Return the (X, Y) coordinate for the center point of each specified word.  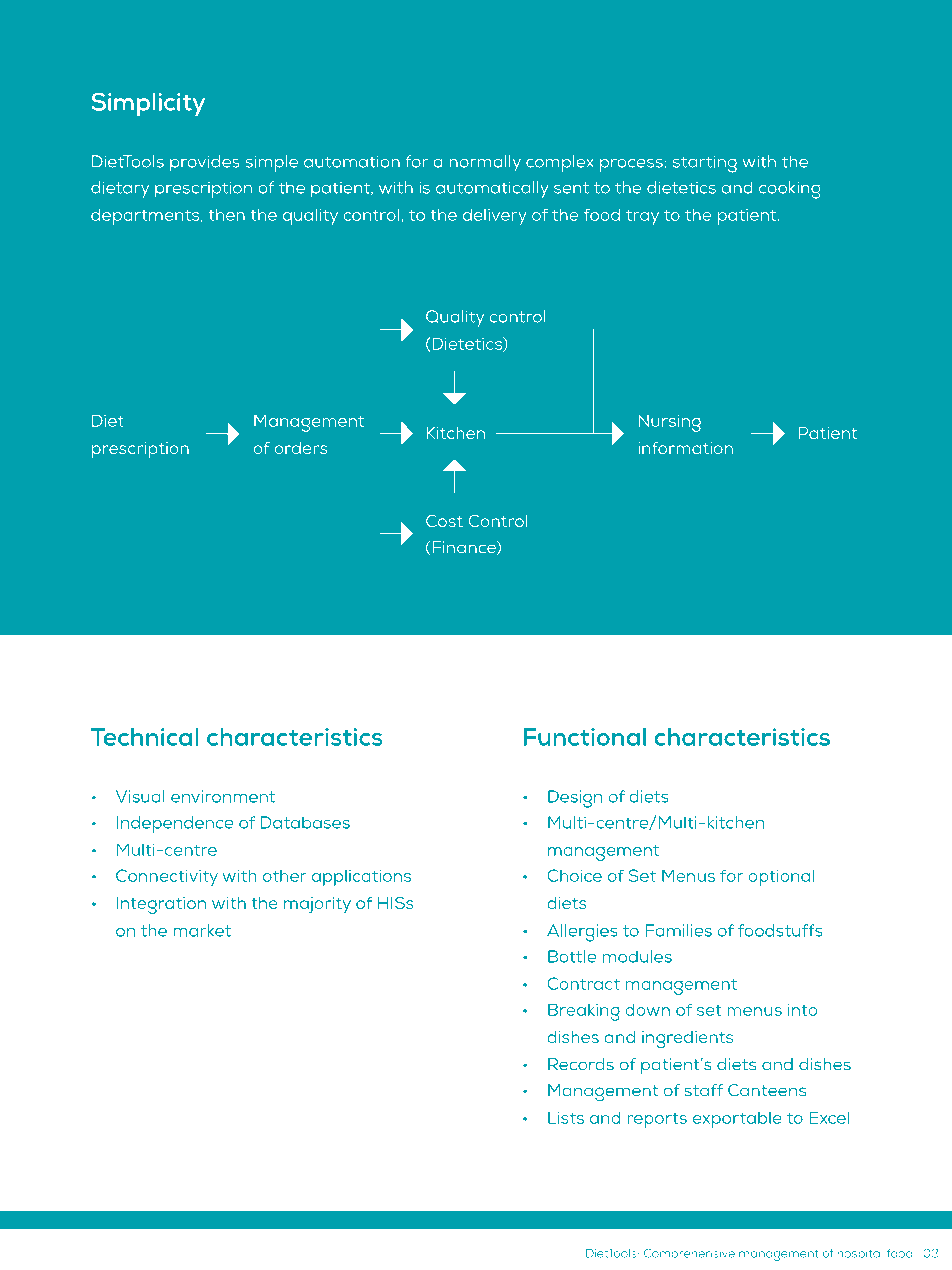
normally (485, 163)
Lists (566, 1117)
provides (205, 163)
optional (781, 877)
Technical (144, 737)
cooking (789, 190)
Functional (585, 737)
